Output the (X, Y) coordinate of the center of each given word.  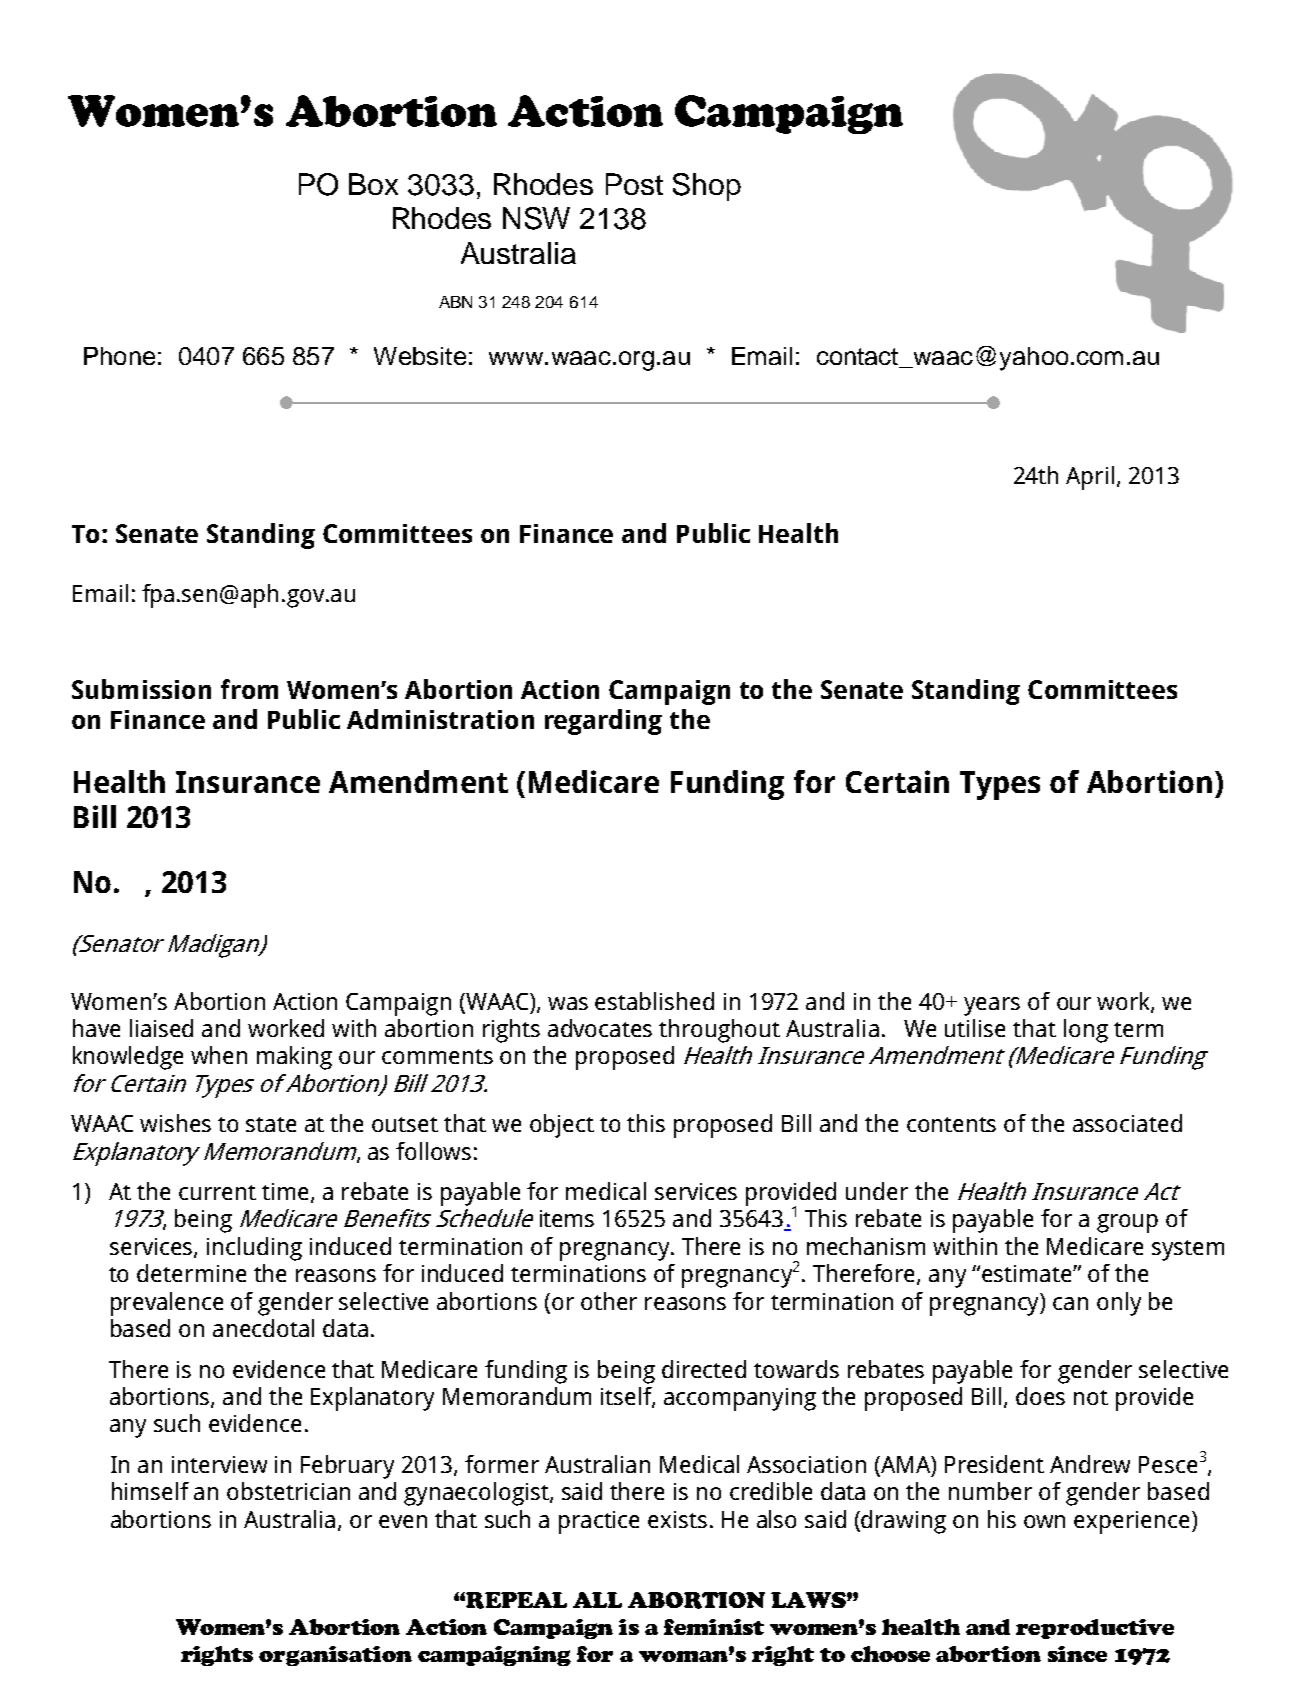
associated (1127, 1123)
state (271, 1124)
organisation (335, 1656)
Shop (707, 187)
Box (373, 184)
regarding (603, 722)
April (1090, 478)
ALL (597, 1600)
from (249, 689)
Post (634, 184)
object (562, 1126)
